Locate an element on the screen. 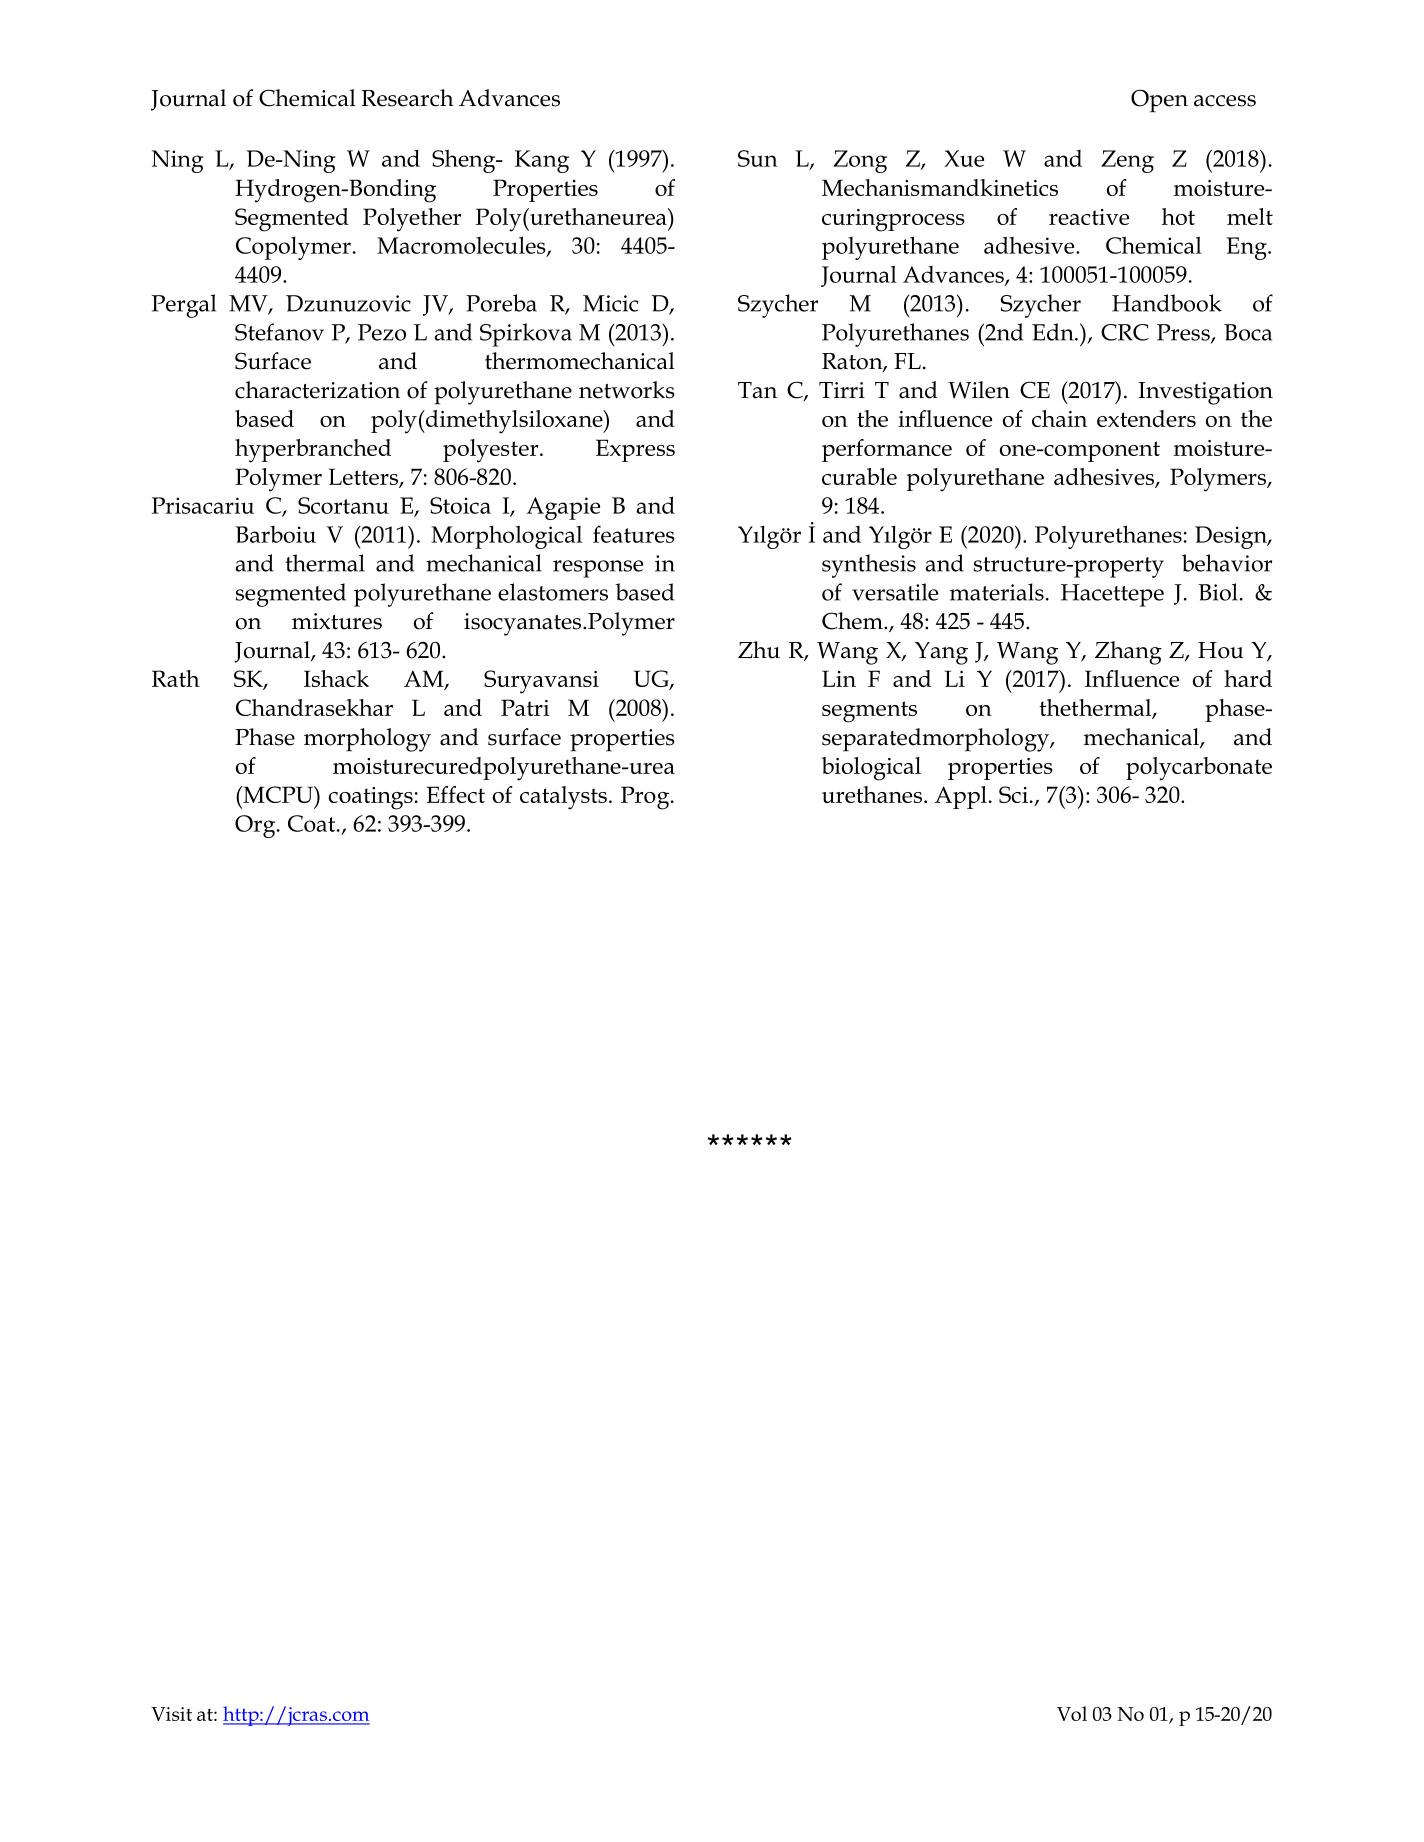 The image size is (1424, 1842). Research is located at coordinates (407, 98).
